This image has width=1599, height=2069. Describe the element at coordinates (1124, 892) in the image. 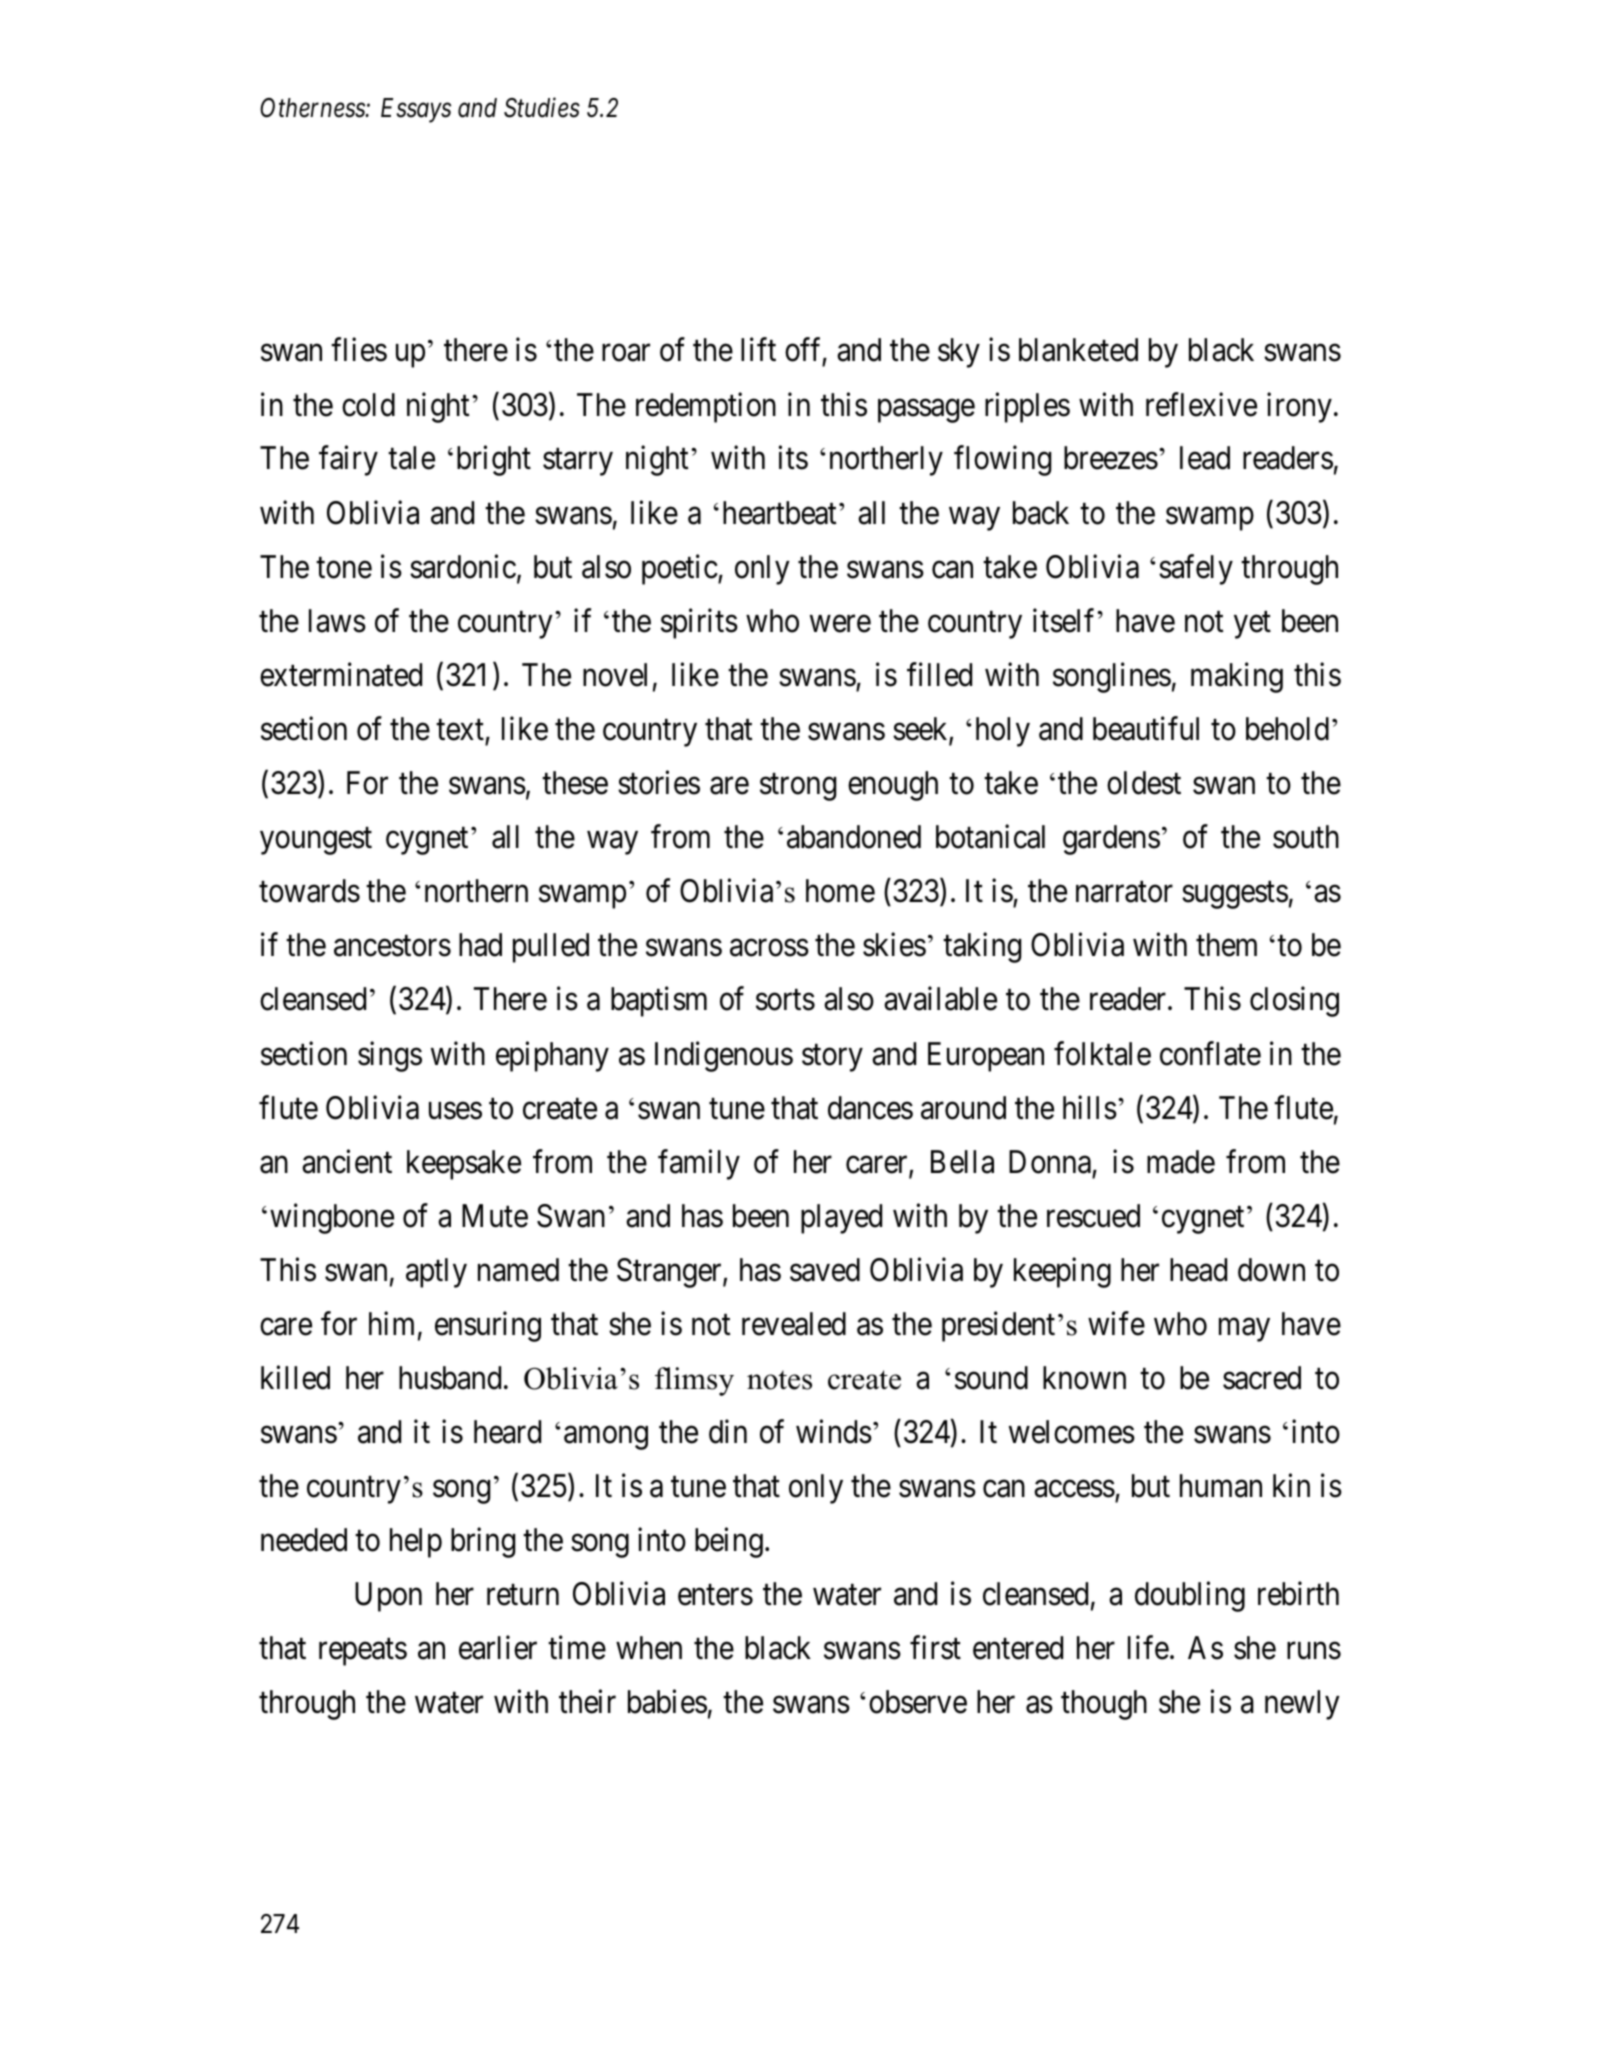

I see `narrator` at that location.
